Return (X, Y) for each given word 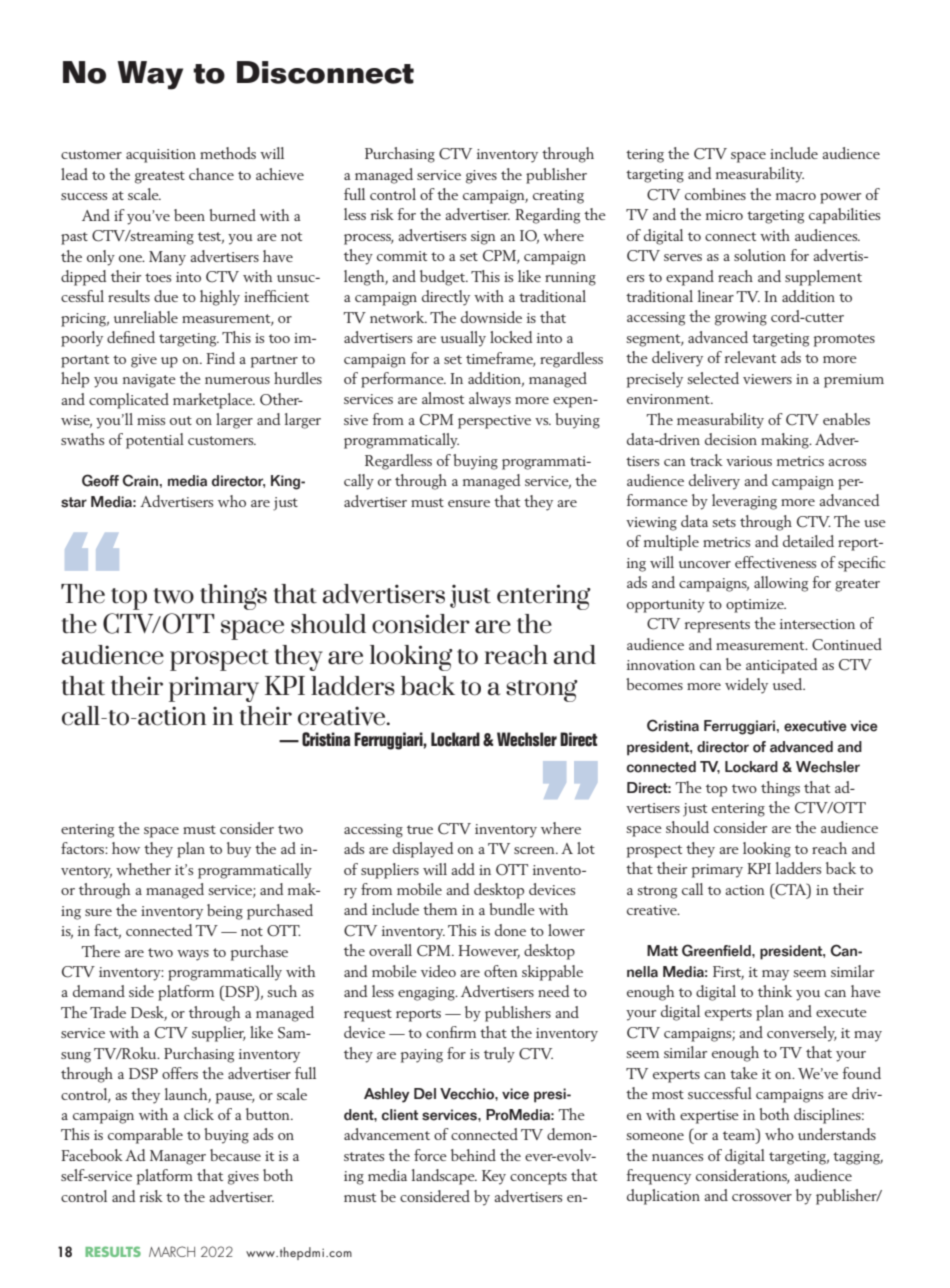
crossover (762, 1197)
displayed (423, 850)
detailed (808, 541)
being (225, 912)
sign (483, 238)
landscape (444, 1177)
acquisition (161, 156)
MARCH (172, 1251)
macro (796, 196)
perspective (494, 422)
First (728, 972)
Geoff (100, 480)
